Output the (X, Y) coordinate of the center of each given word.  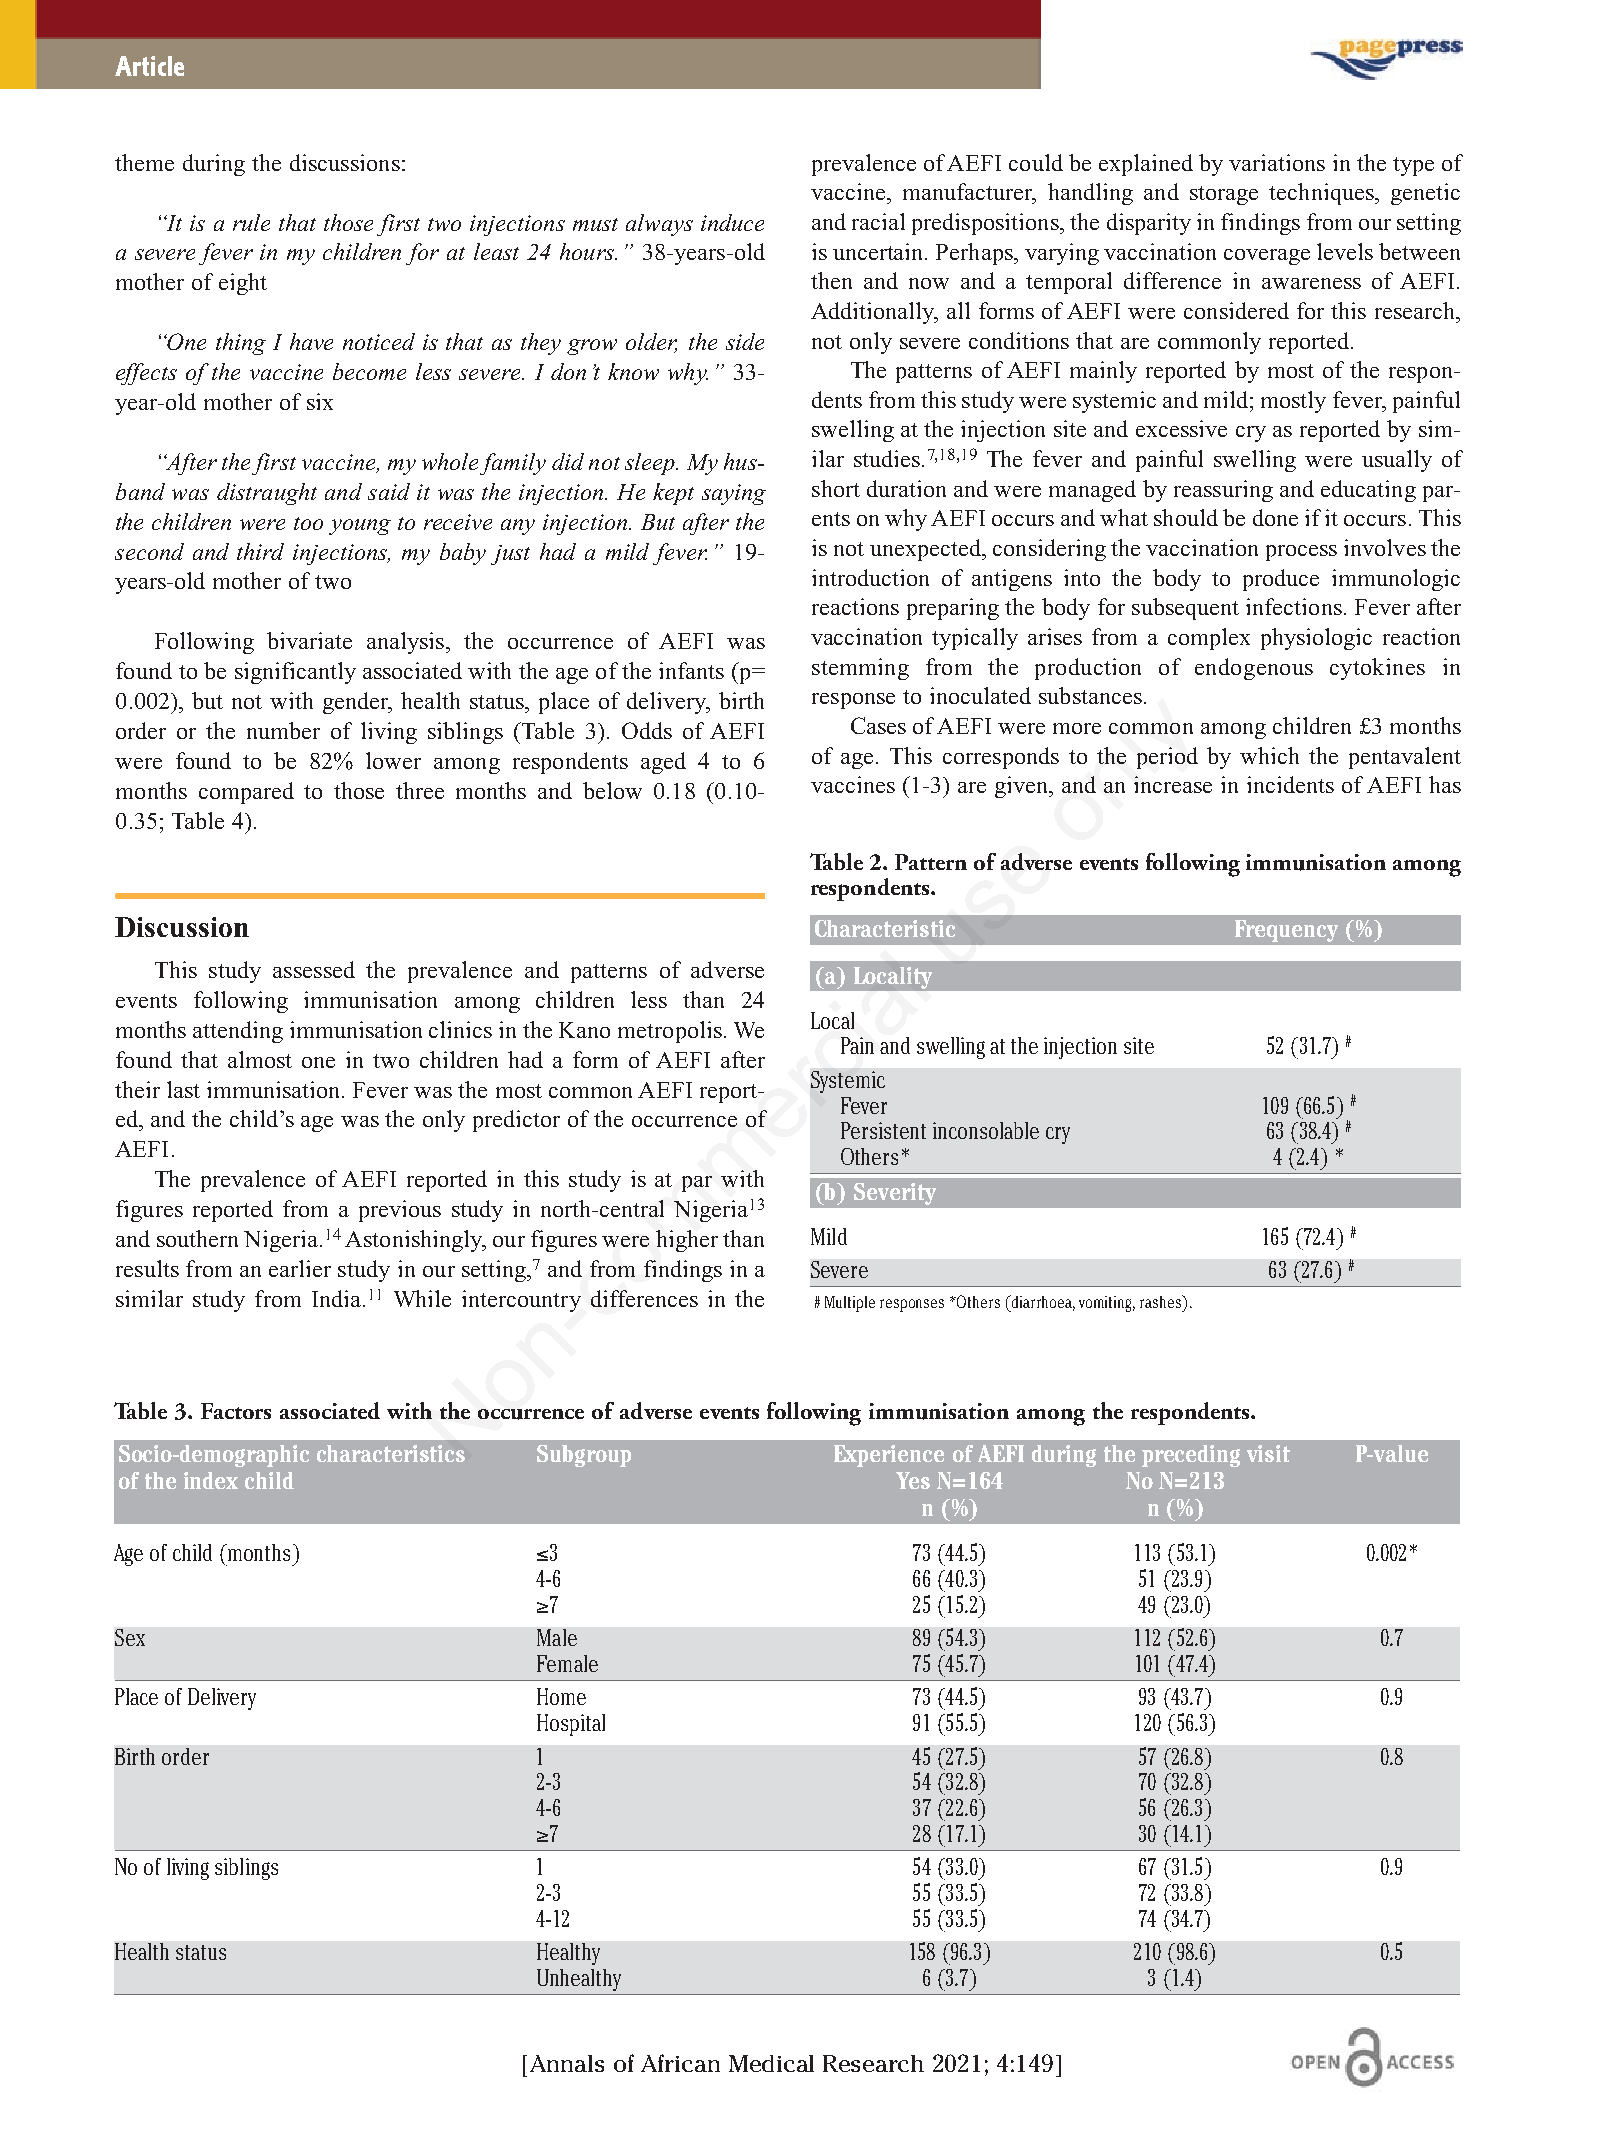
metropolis (670, 1032)
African (680, 2063)
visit (1268, 1453)
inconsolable (986, 1130)
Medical (771, 2063)
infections (1294, 606)
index (211, 1480)
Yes (913, 1480)
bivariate (309, 640)
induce (732, 222)
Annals (567, 2063)
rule (251, 222)
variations (1277, 162)
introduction (870, 577)
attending (238, 1032)
